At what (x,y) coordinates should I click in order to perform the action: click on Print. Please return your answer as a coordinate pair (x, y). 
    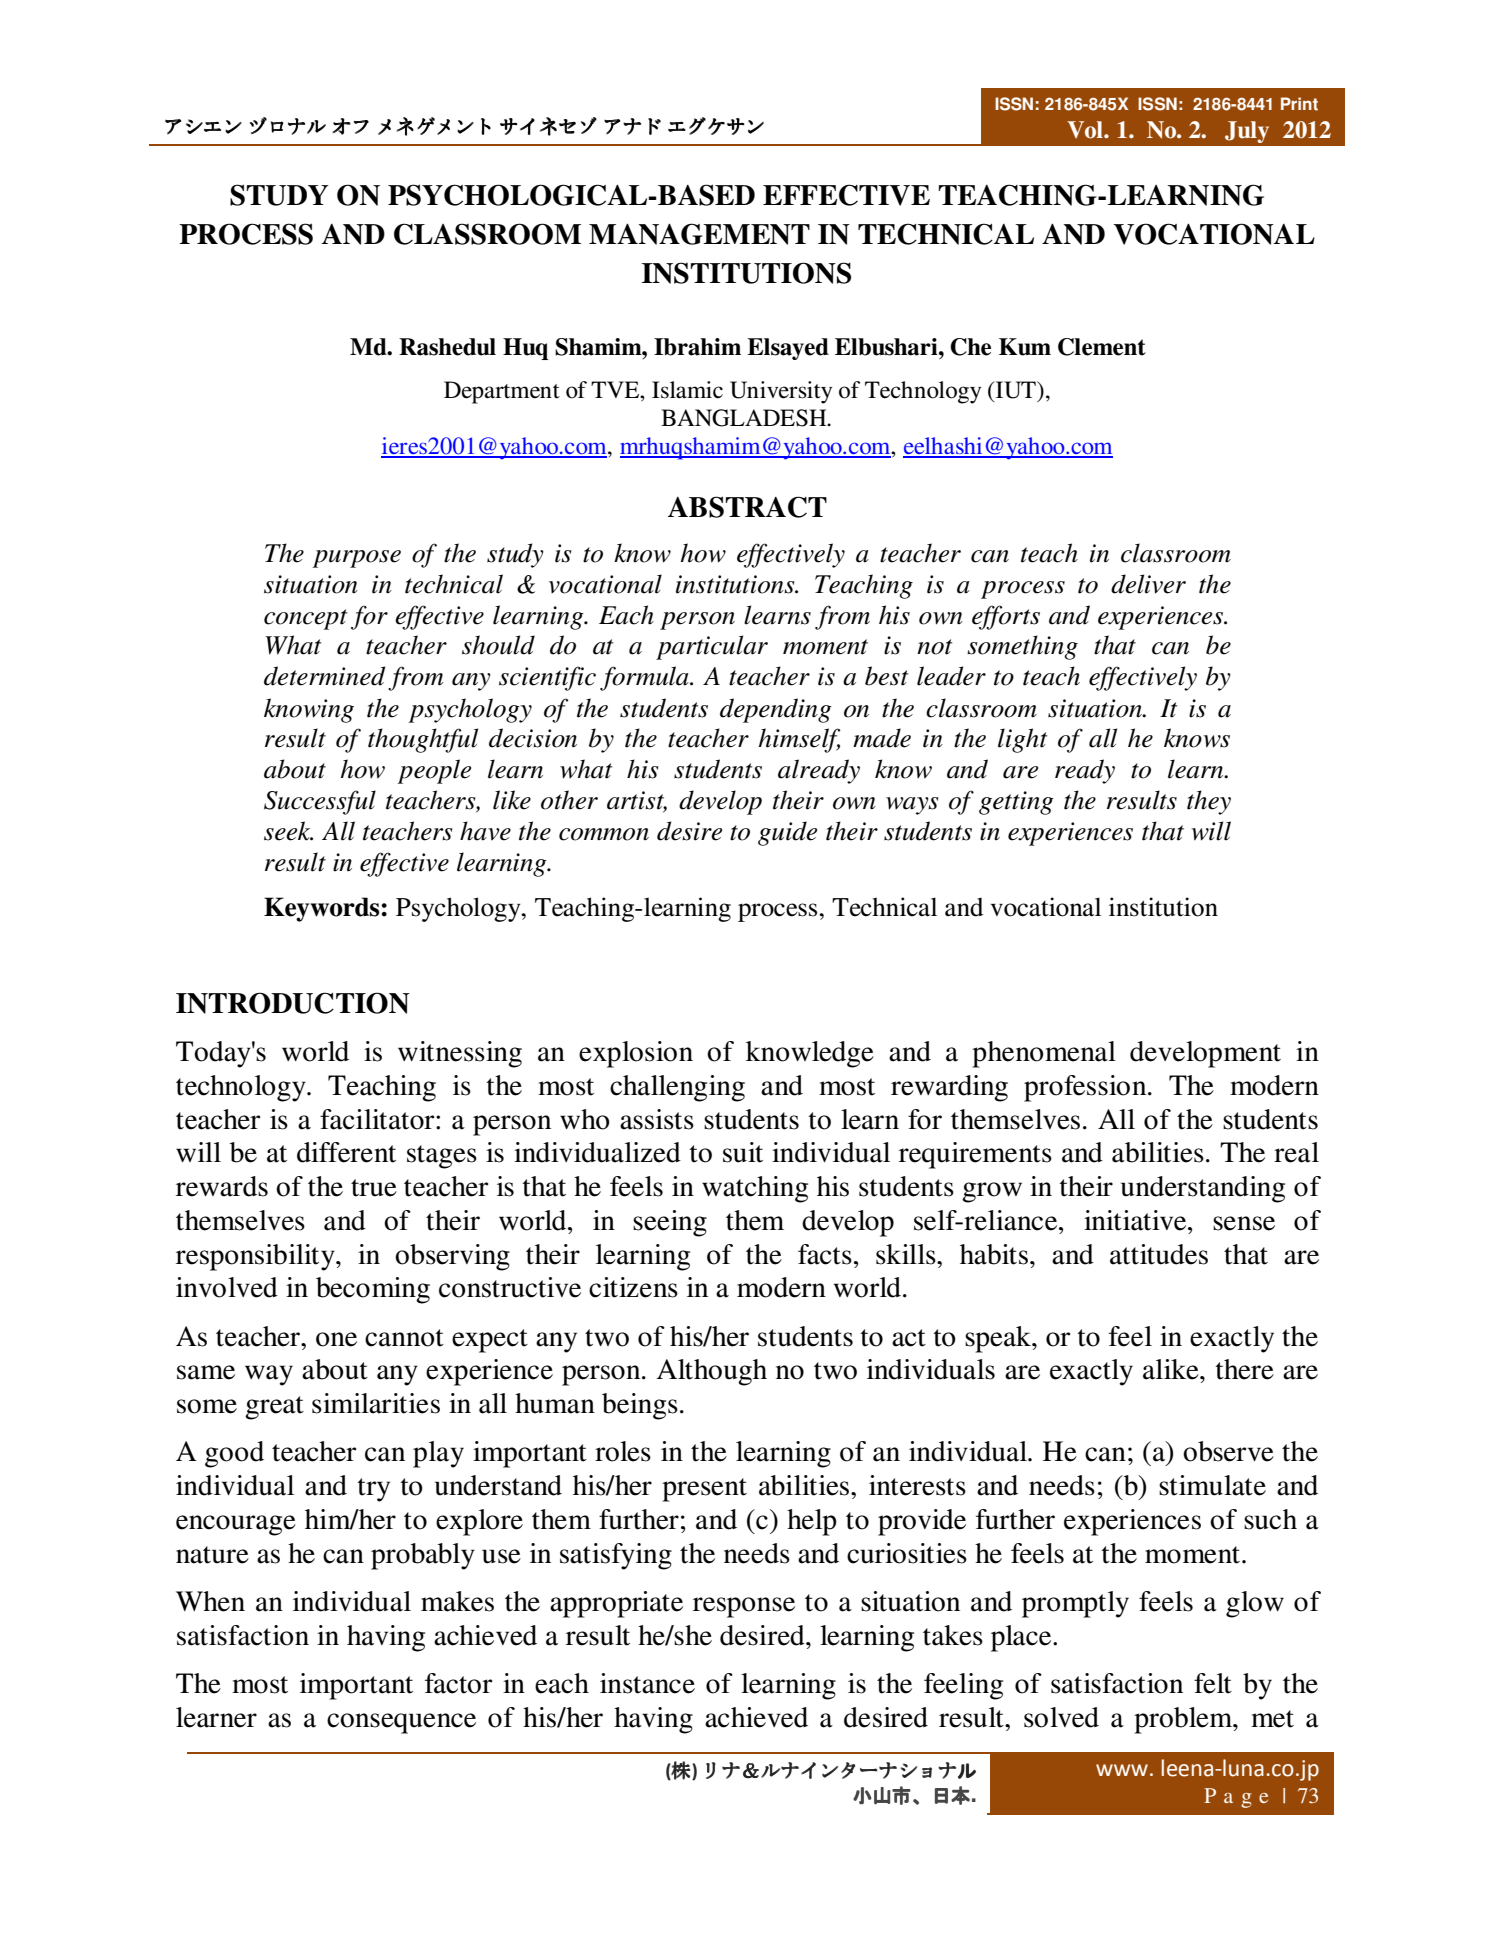
    Looking at the image, I should click on (1299, 104).
